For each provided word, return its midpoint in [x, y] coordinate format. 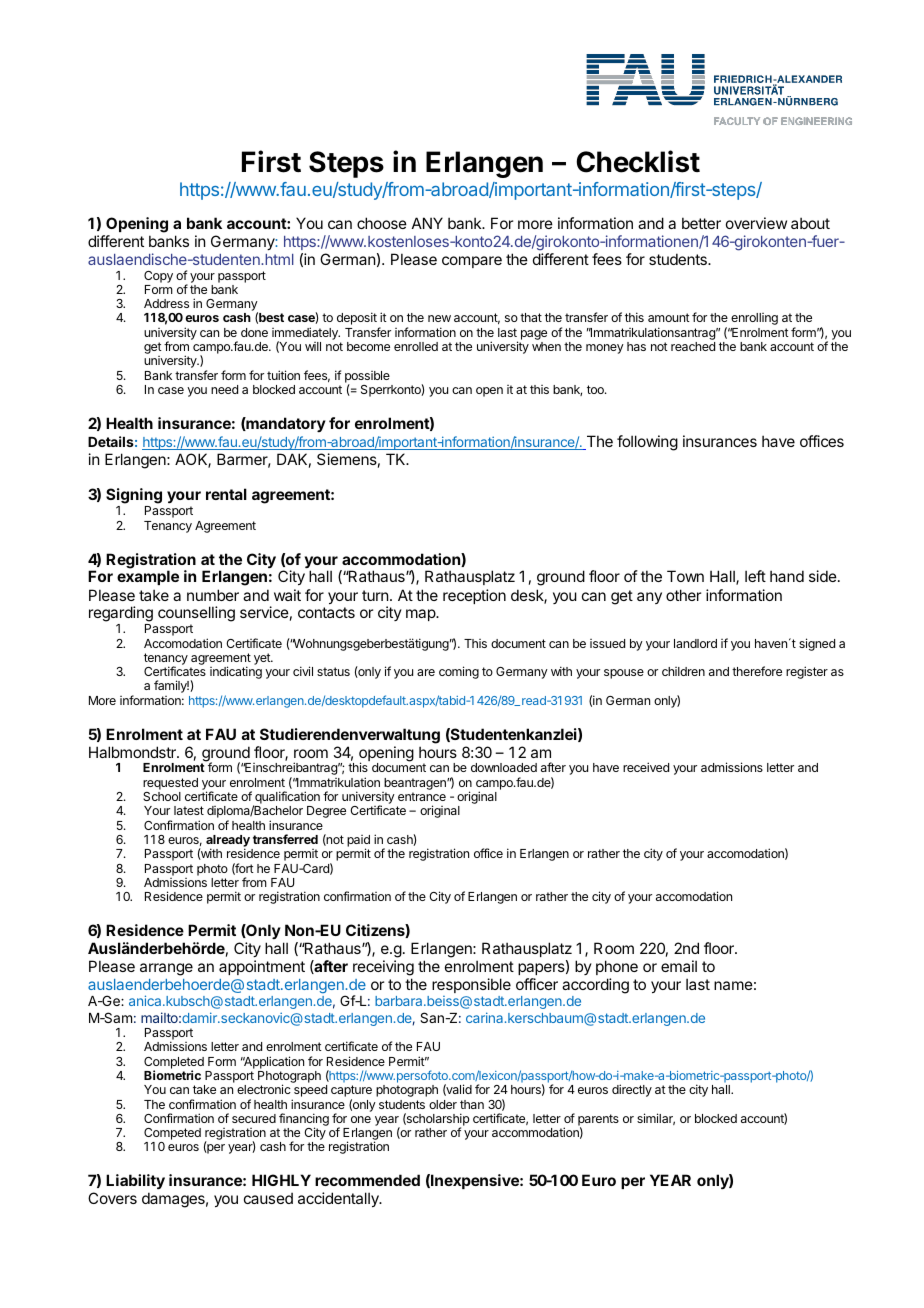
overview [756, 223]
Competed [172, 1135]
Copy [158, 277]
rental [226, 494]
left [755, 576]
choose [382, 223]
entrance [422, 796]
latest [189, 810]
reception [474, 596]
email [679, 966]
